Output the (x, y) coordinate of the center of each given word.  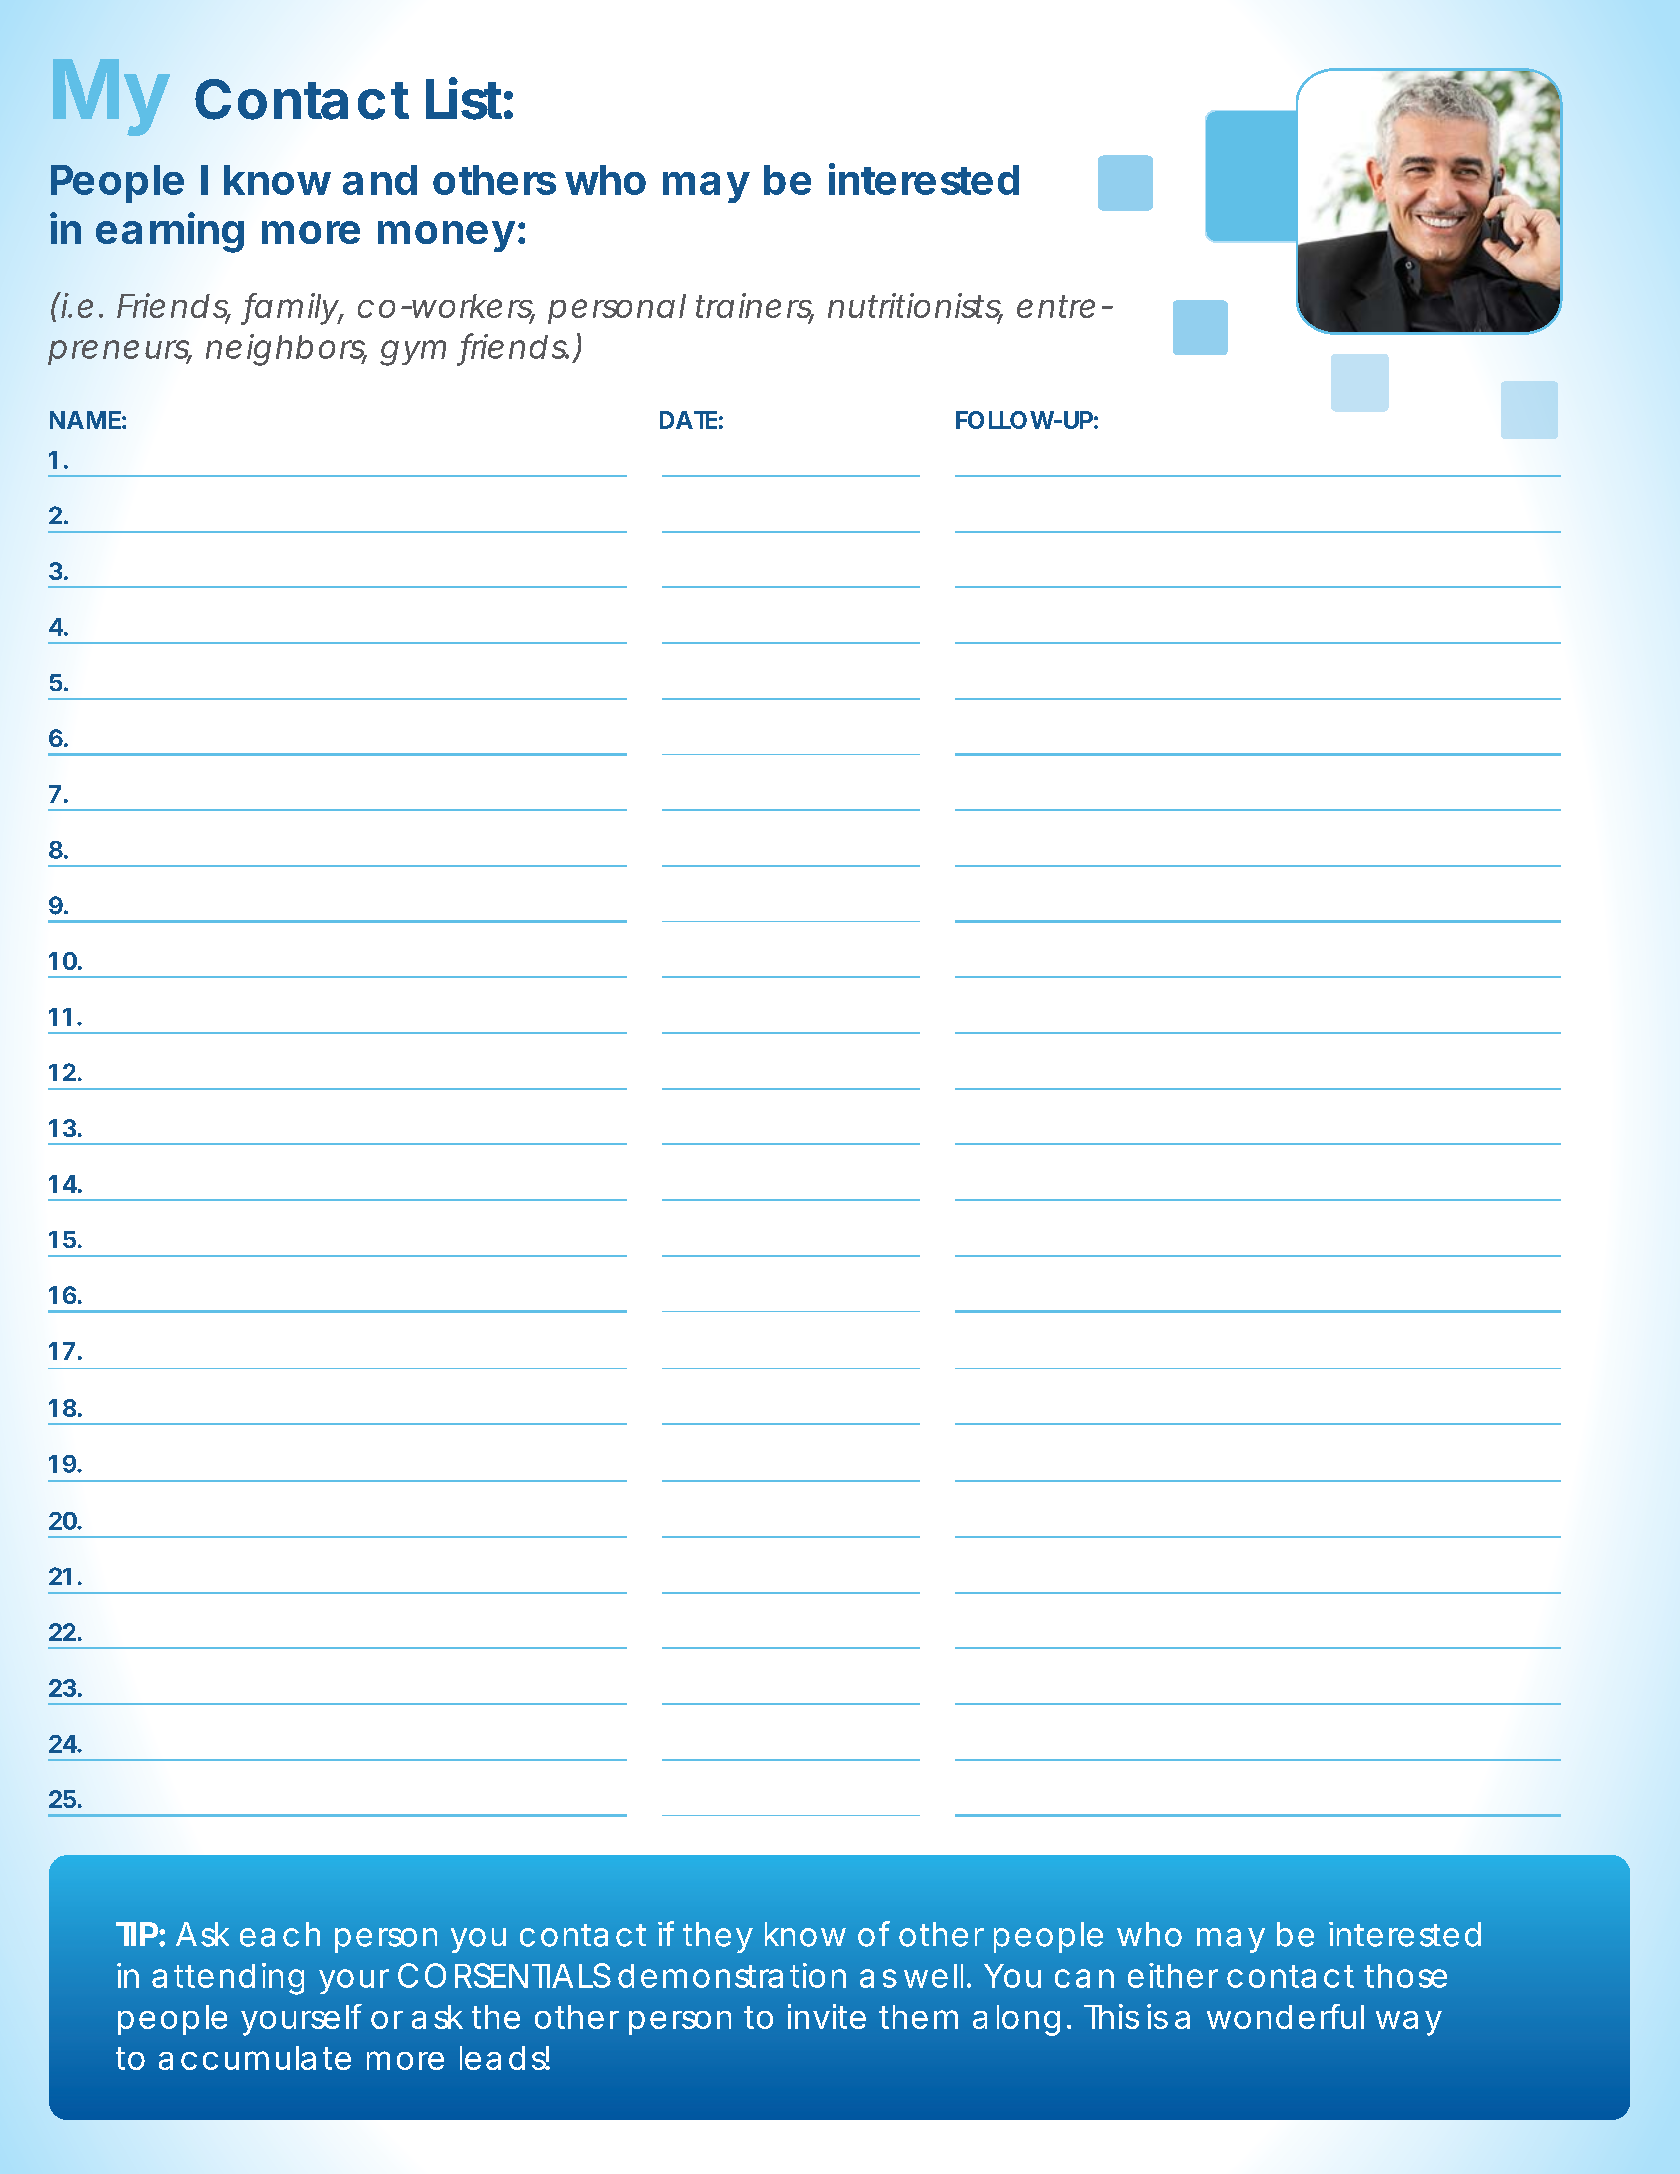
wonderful (1285, 2016)
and (380, 180)
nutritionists (915, 307)
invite (827, 2016)
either (1173, 1975)
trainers (755, 307)
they (718, 1937)
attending (228, 1979)
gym (413, 353)
